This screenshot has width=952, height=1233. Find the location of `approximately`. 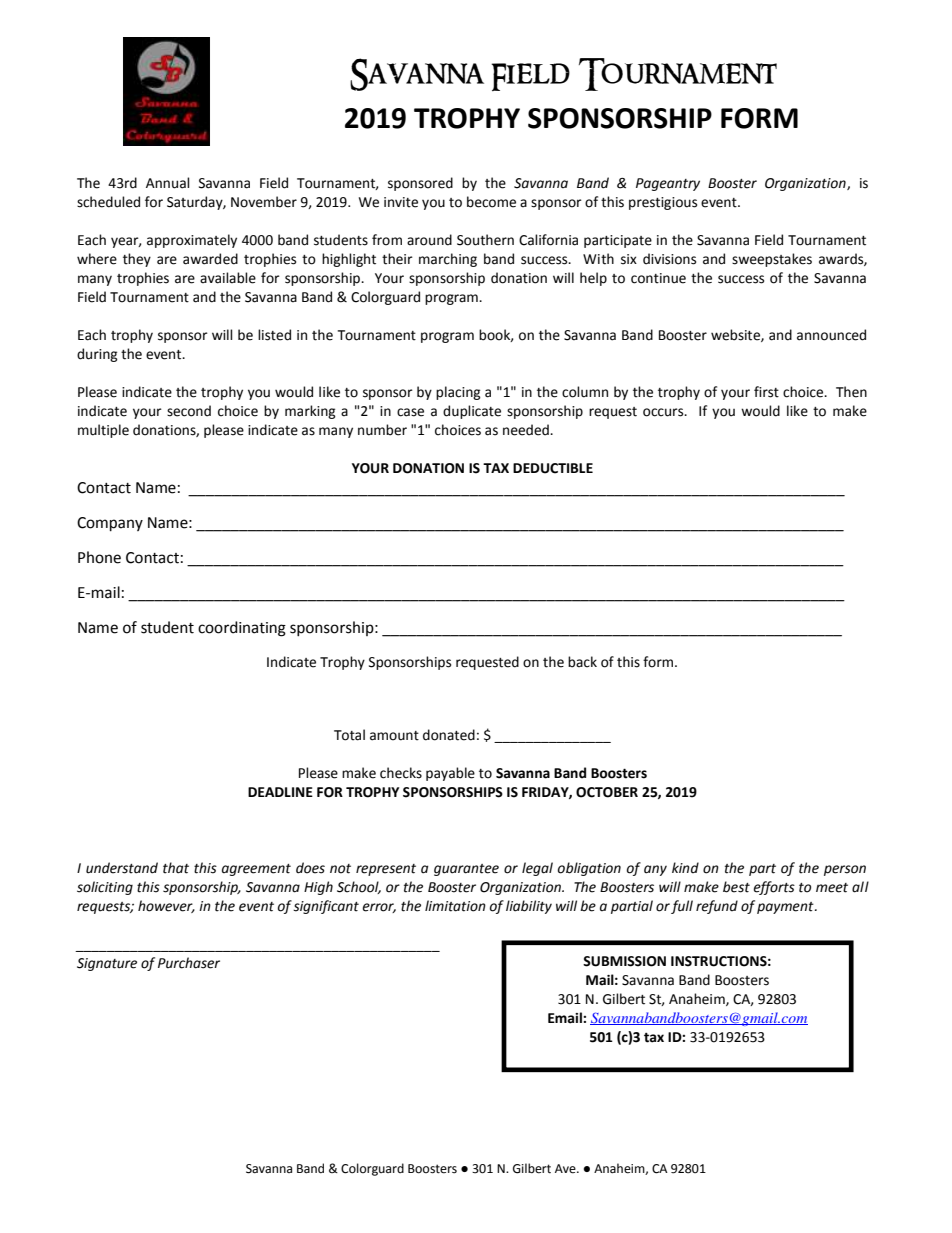

approximately is located at coordinates (192, 241).
